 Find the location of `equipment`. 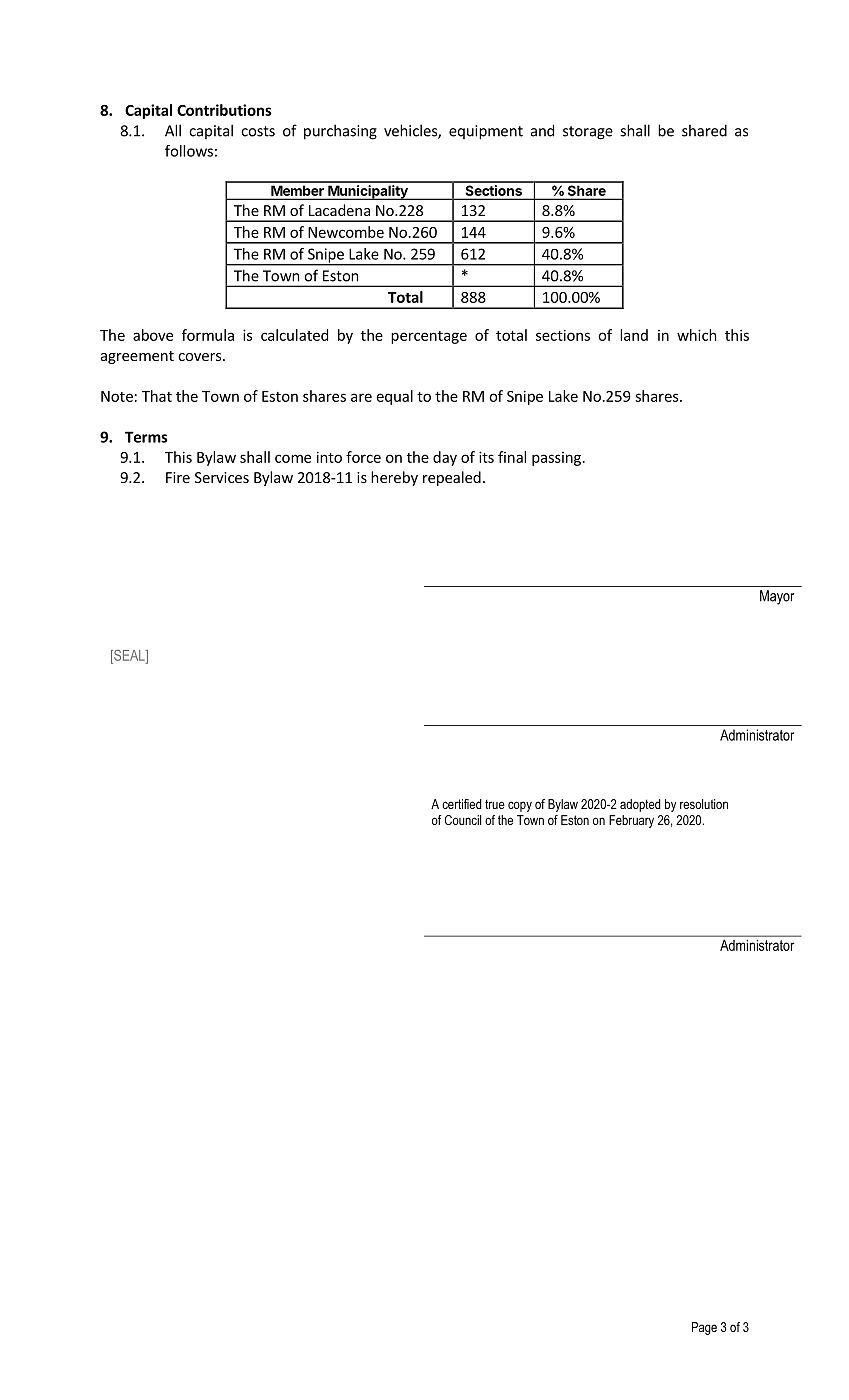

equipment is located at coordinates (486, 132).
